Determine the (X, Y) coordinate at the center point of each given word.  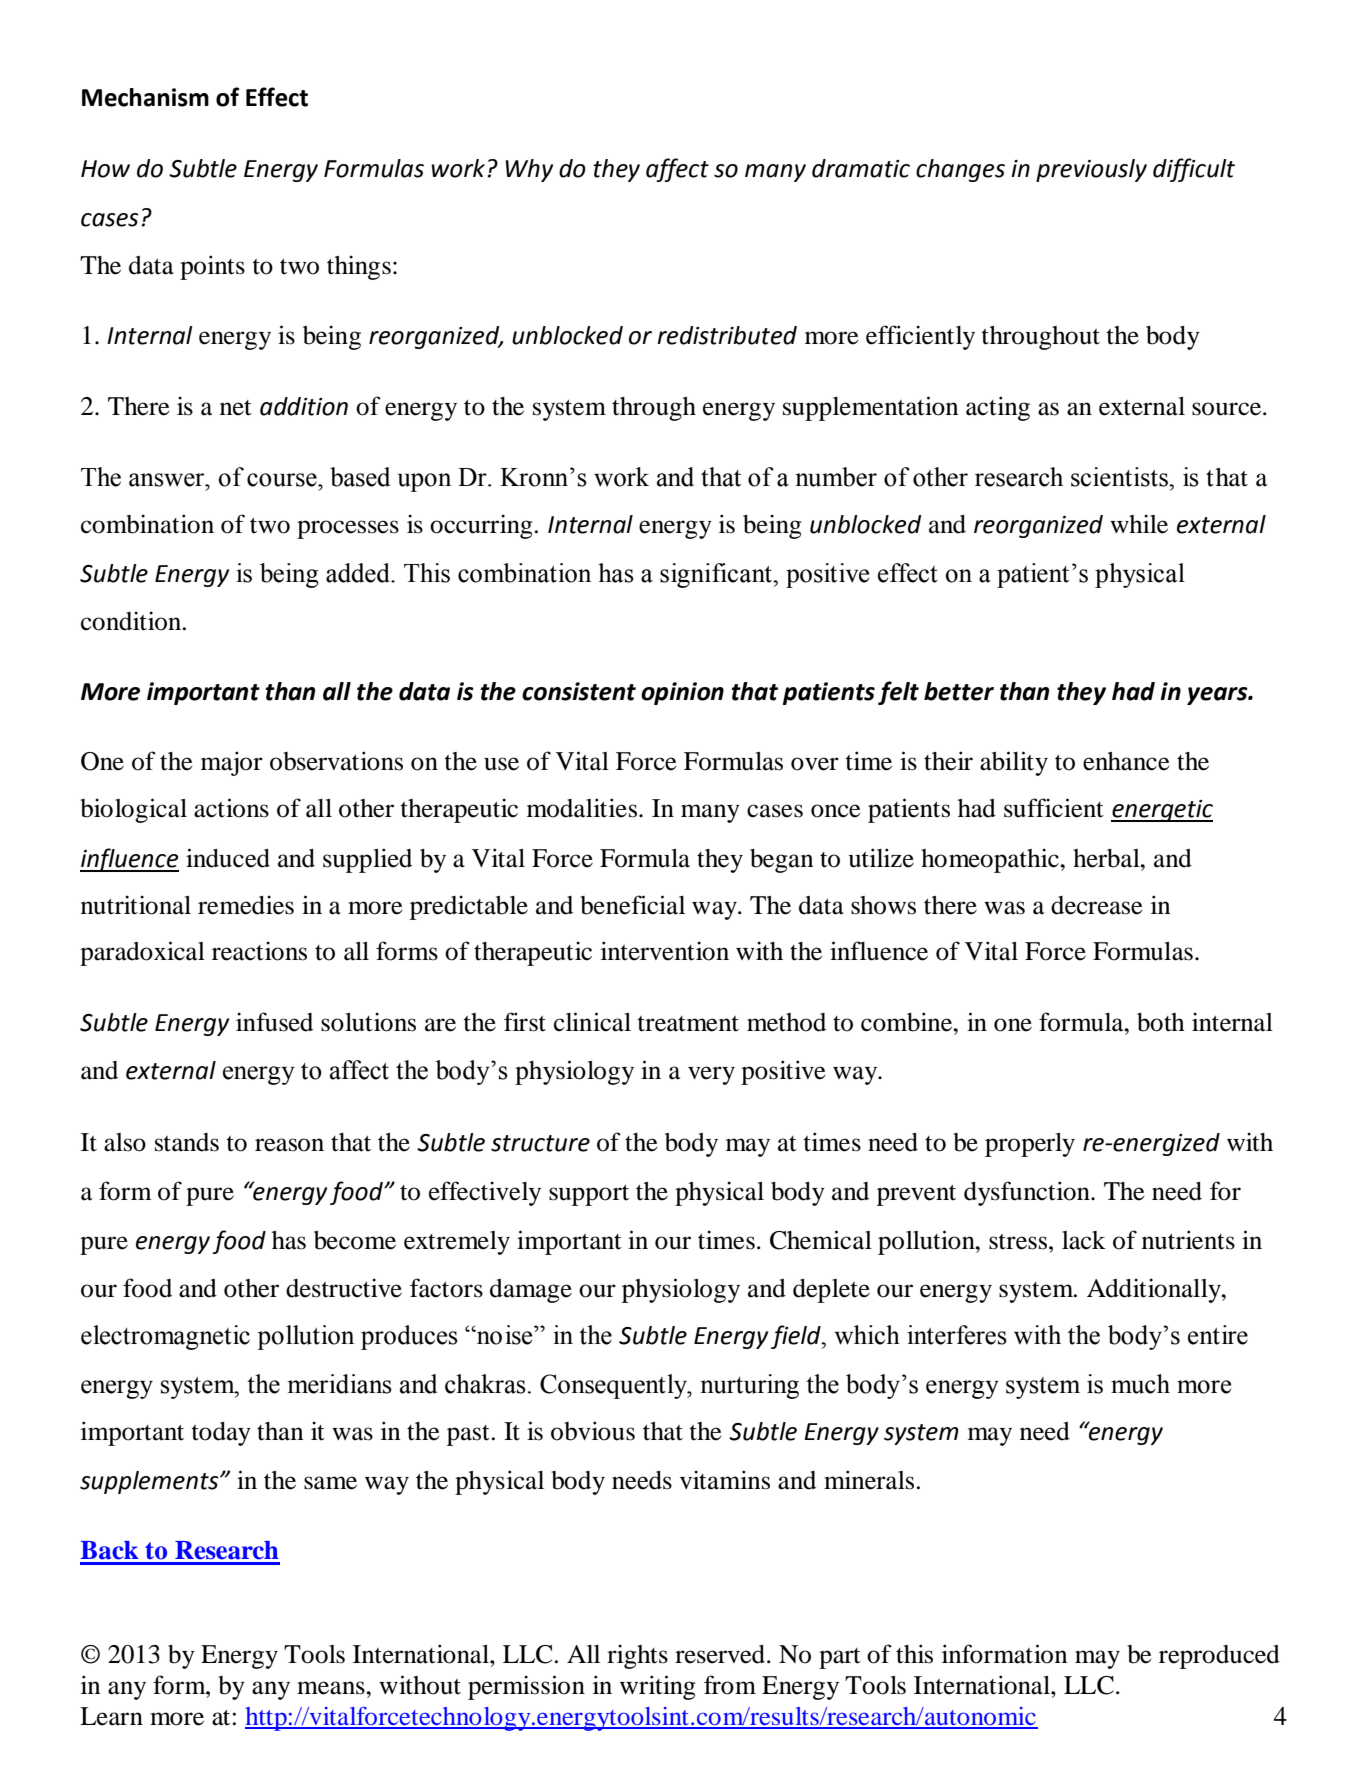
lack (1084, 1240)
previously (1091, 170)
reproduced (1219, 1657)
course (283, 480)
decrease (1097, 905)
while (1139, 524)
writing (658, 1687)
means (332, 1688)
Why (529, 170)
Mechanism (145, 97)
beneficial (632, 905)
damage (531, 1291)
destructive (344, 1288)
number (836, 477)
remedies (246, 905)
